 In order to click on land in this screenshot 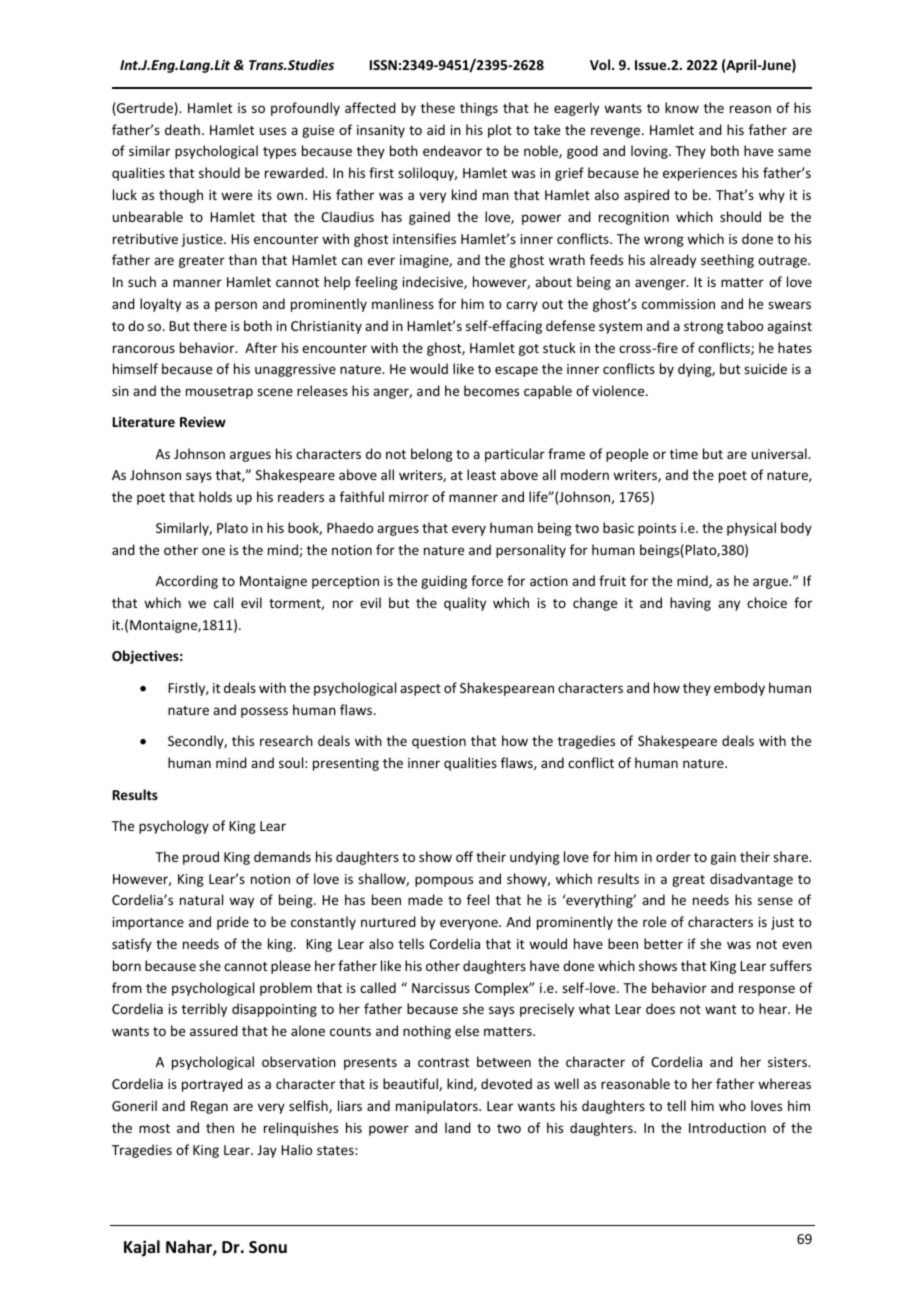, I will do `click(458, 1127)`.
